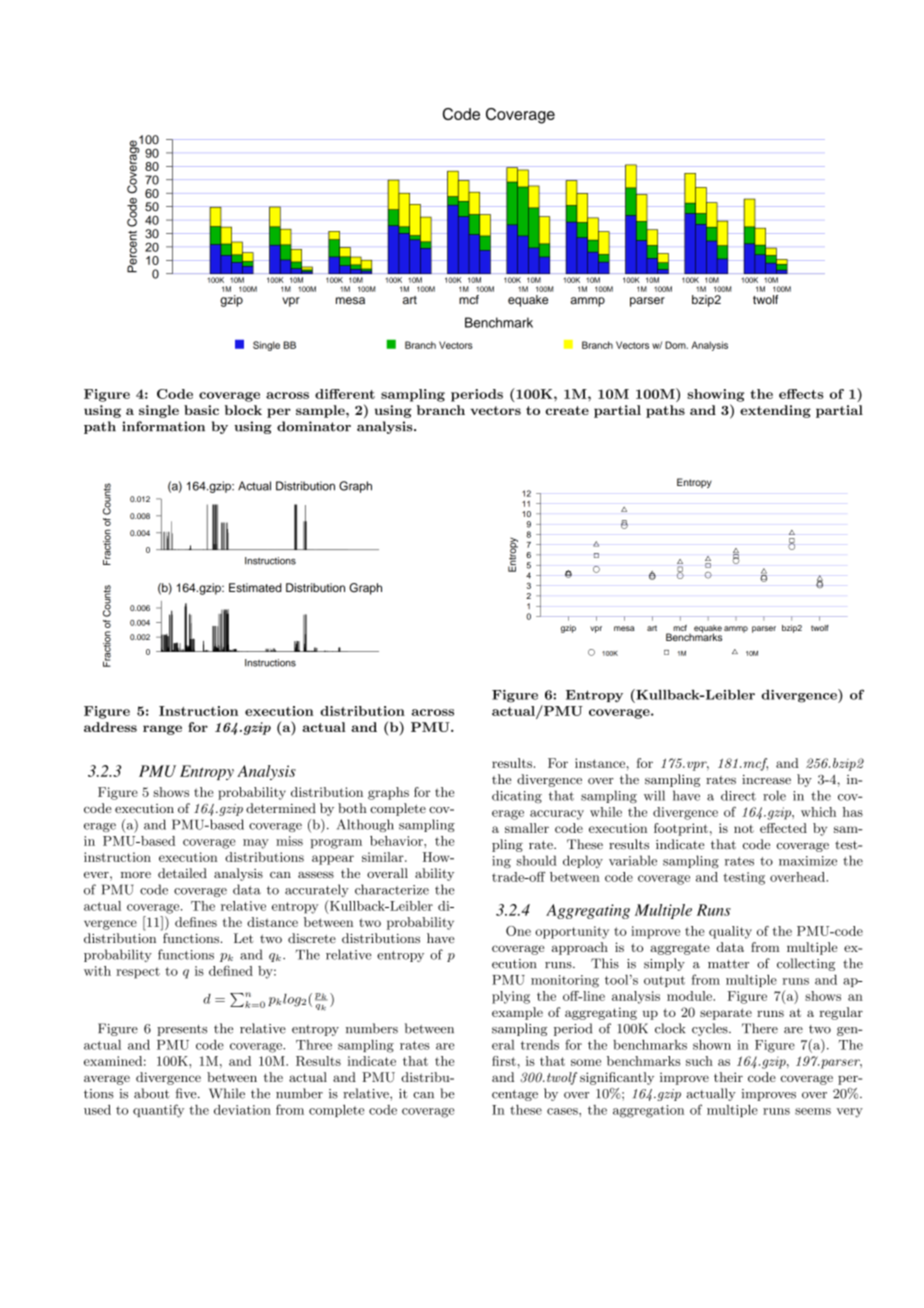 Image resolution: width=924 pixels, height=1308 pixels. What do you see at coordinates (518, 931) in the document?
I see `One` at bounding box center [518, 931].
